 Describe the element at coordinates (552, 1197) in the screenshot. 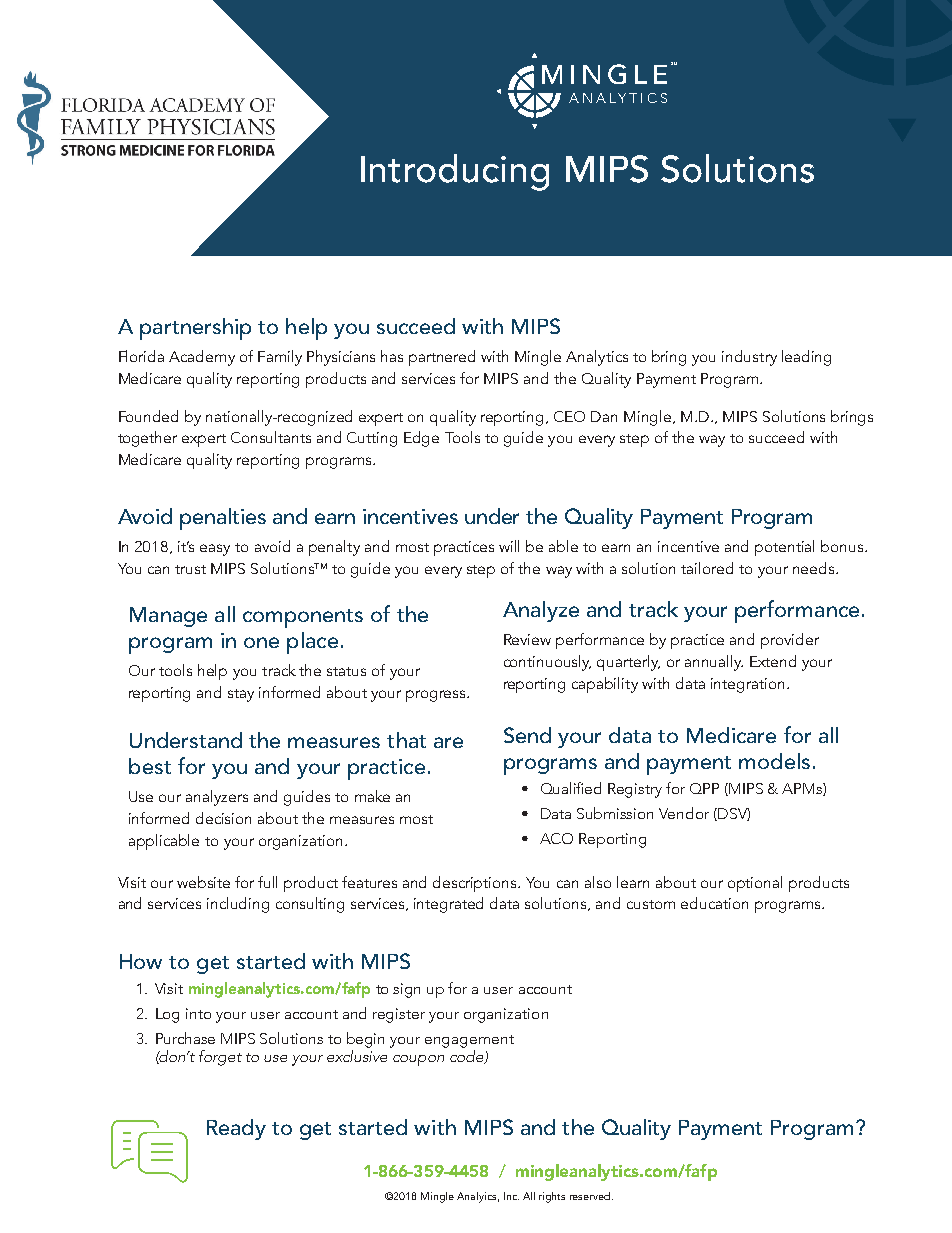

I see `rights` at that location.
